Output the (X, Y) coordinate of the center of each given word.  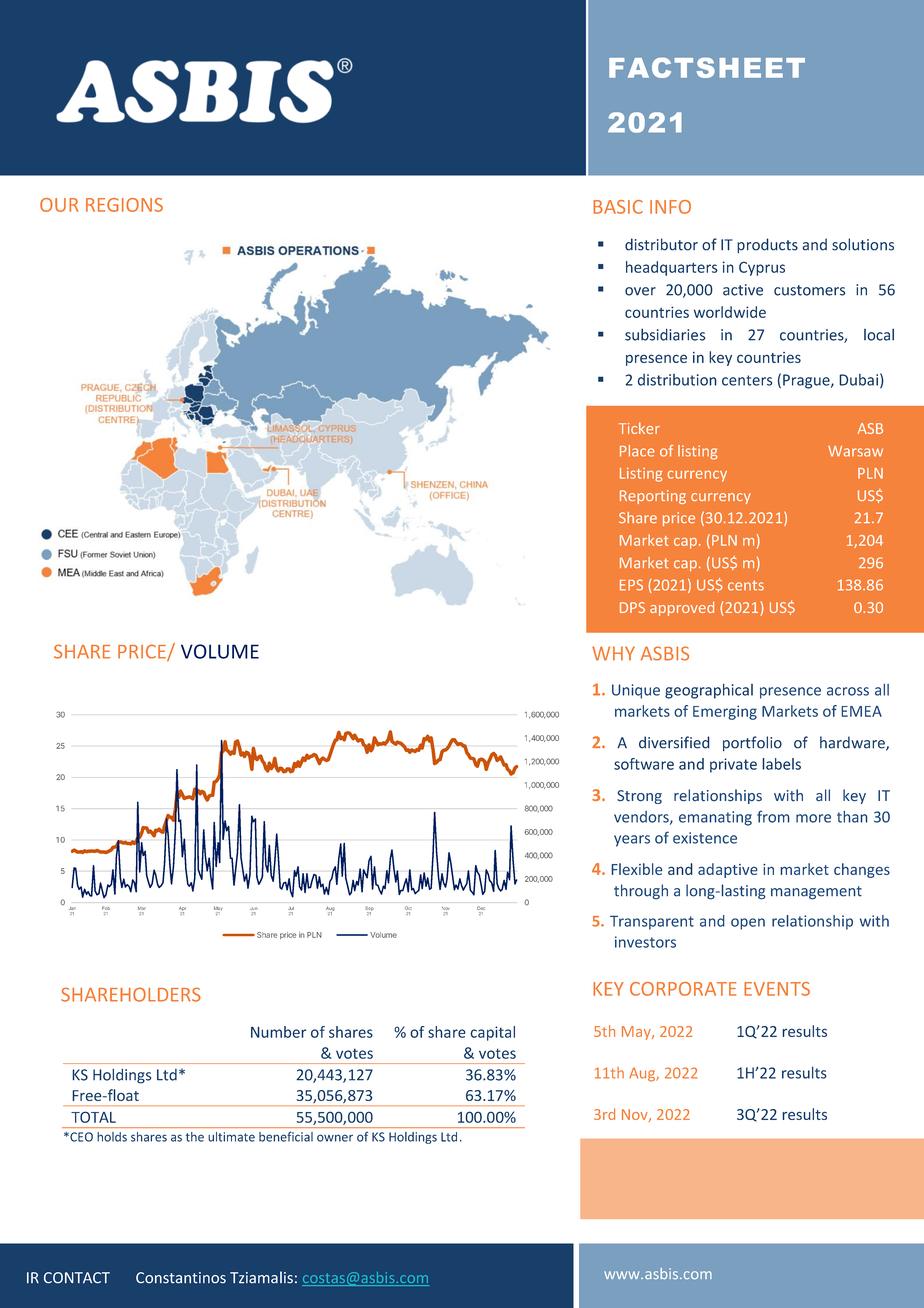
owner (335, 1138)
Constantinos (181, 1278)
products (767, 245)
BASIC (618, 207)
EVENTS (777, 989)
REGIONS (124, 205)
